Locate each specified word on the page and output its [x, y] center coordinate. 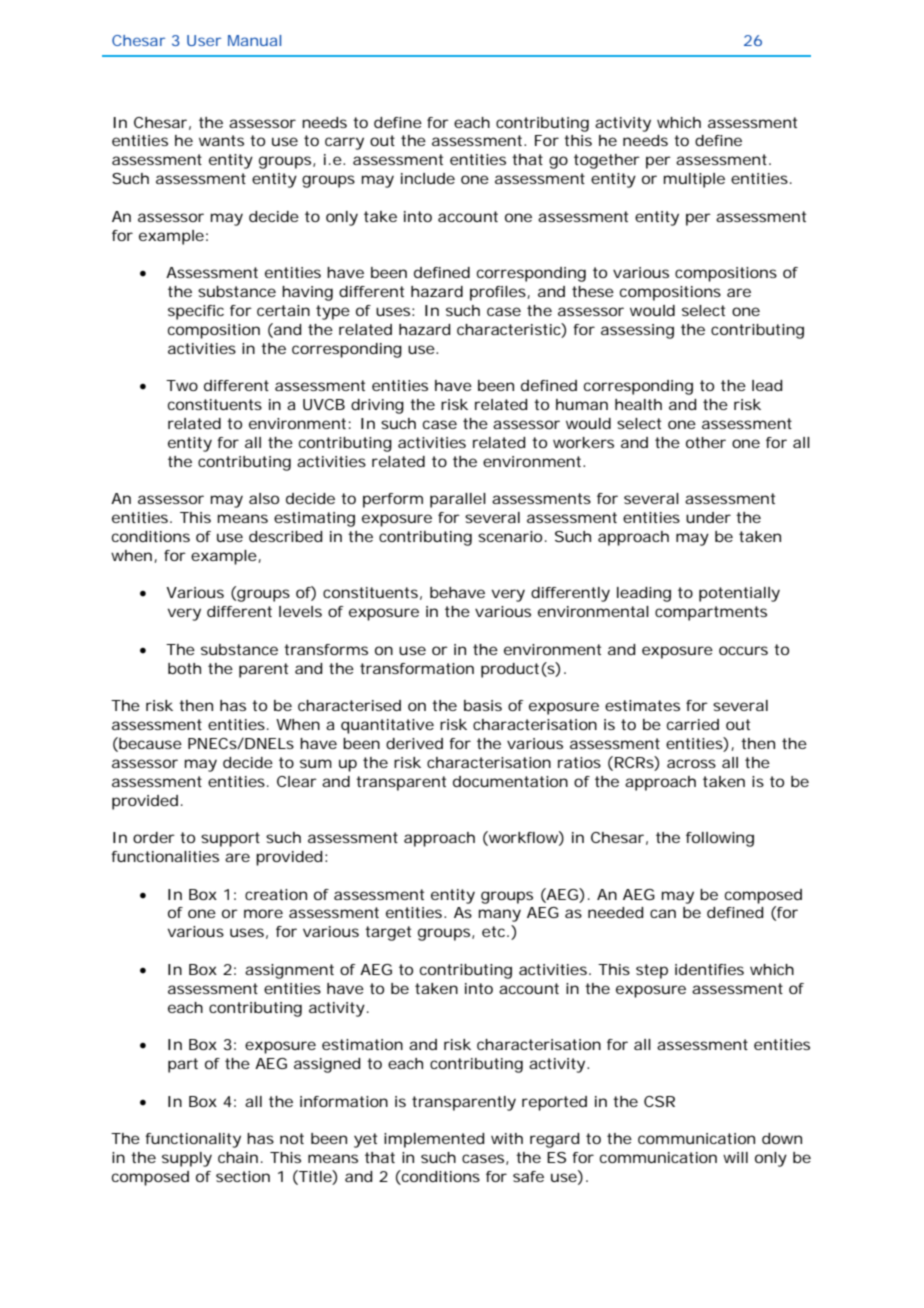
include [428, 178]
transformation [417, 668]
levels [300, 611]
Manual [254, 40]
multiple [694, 180]
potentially [739, 594]
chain [238, 1157]
